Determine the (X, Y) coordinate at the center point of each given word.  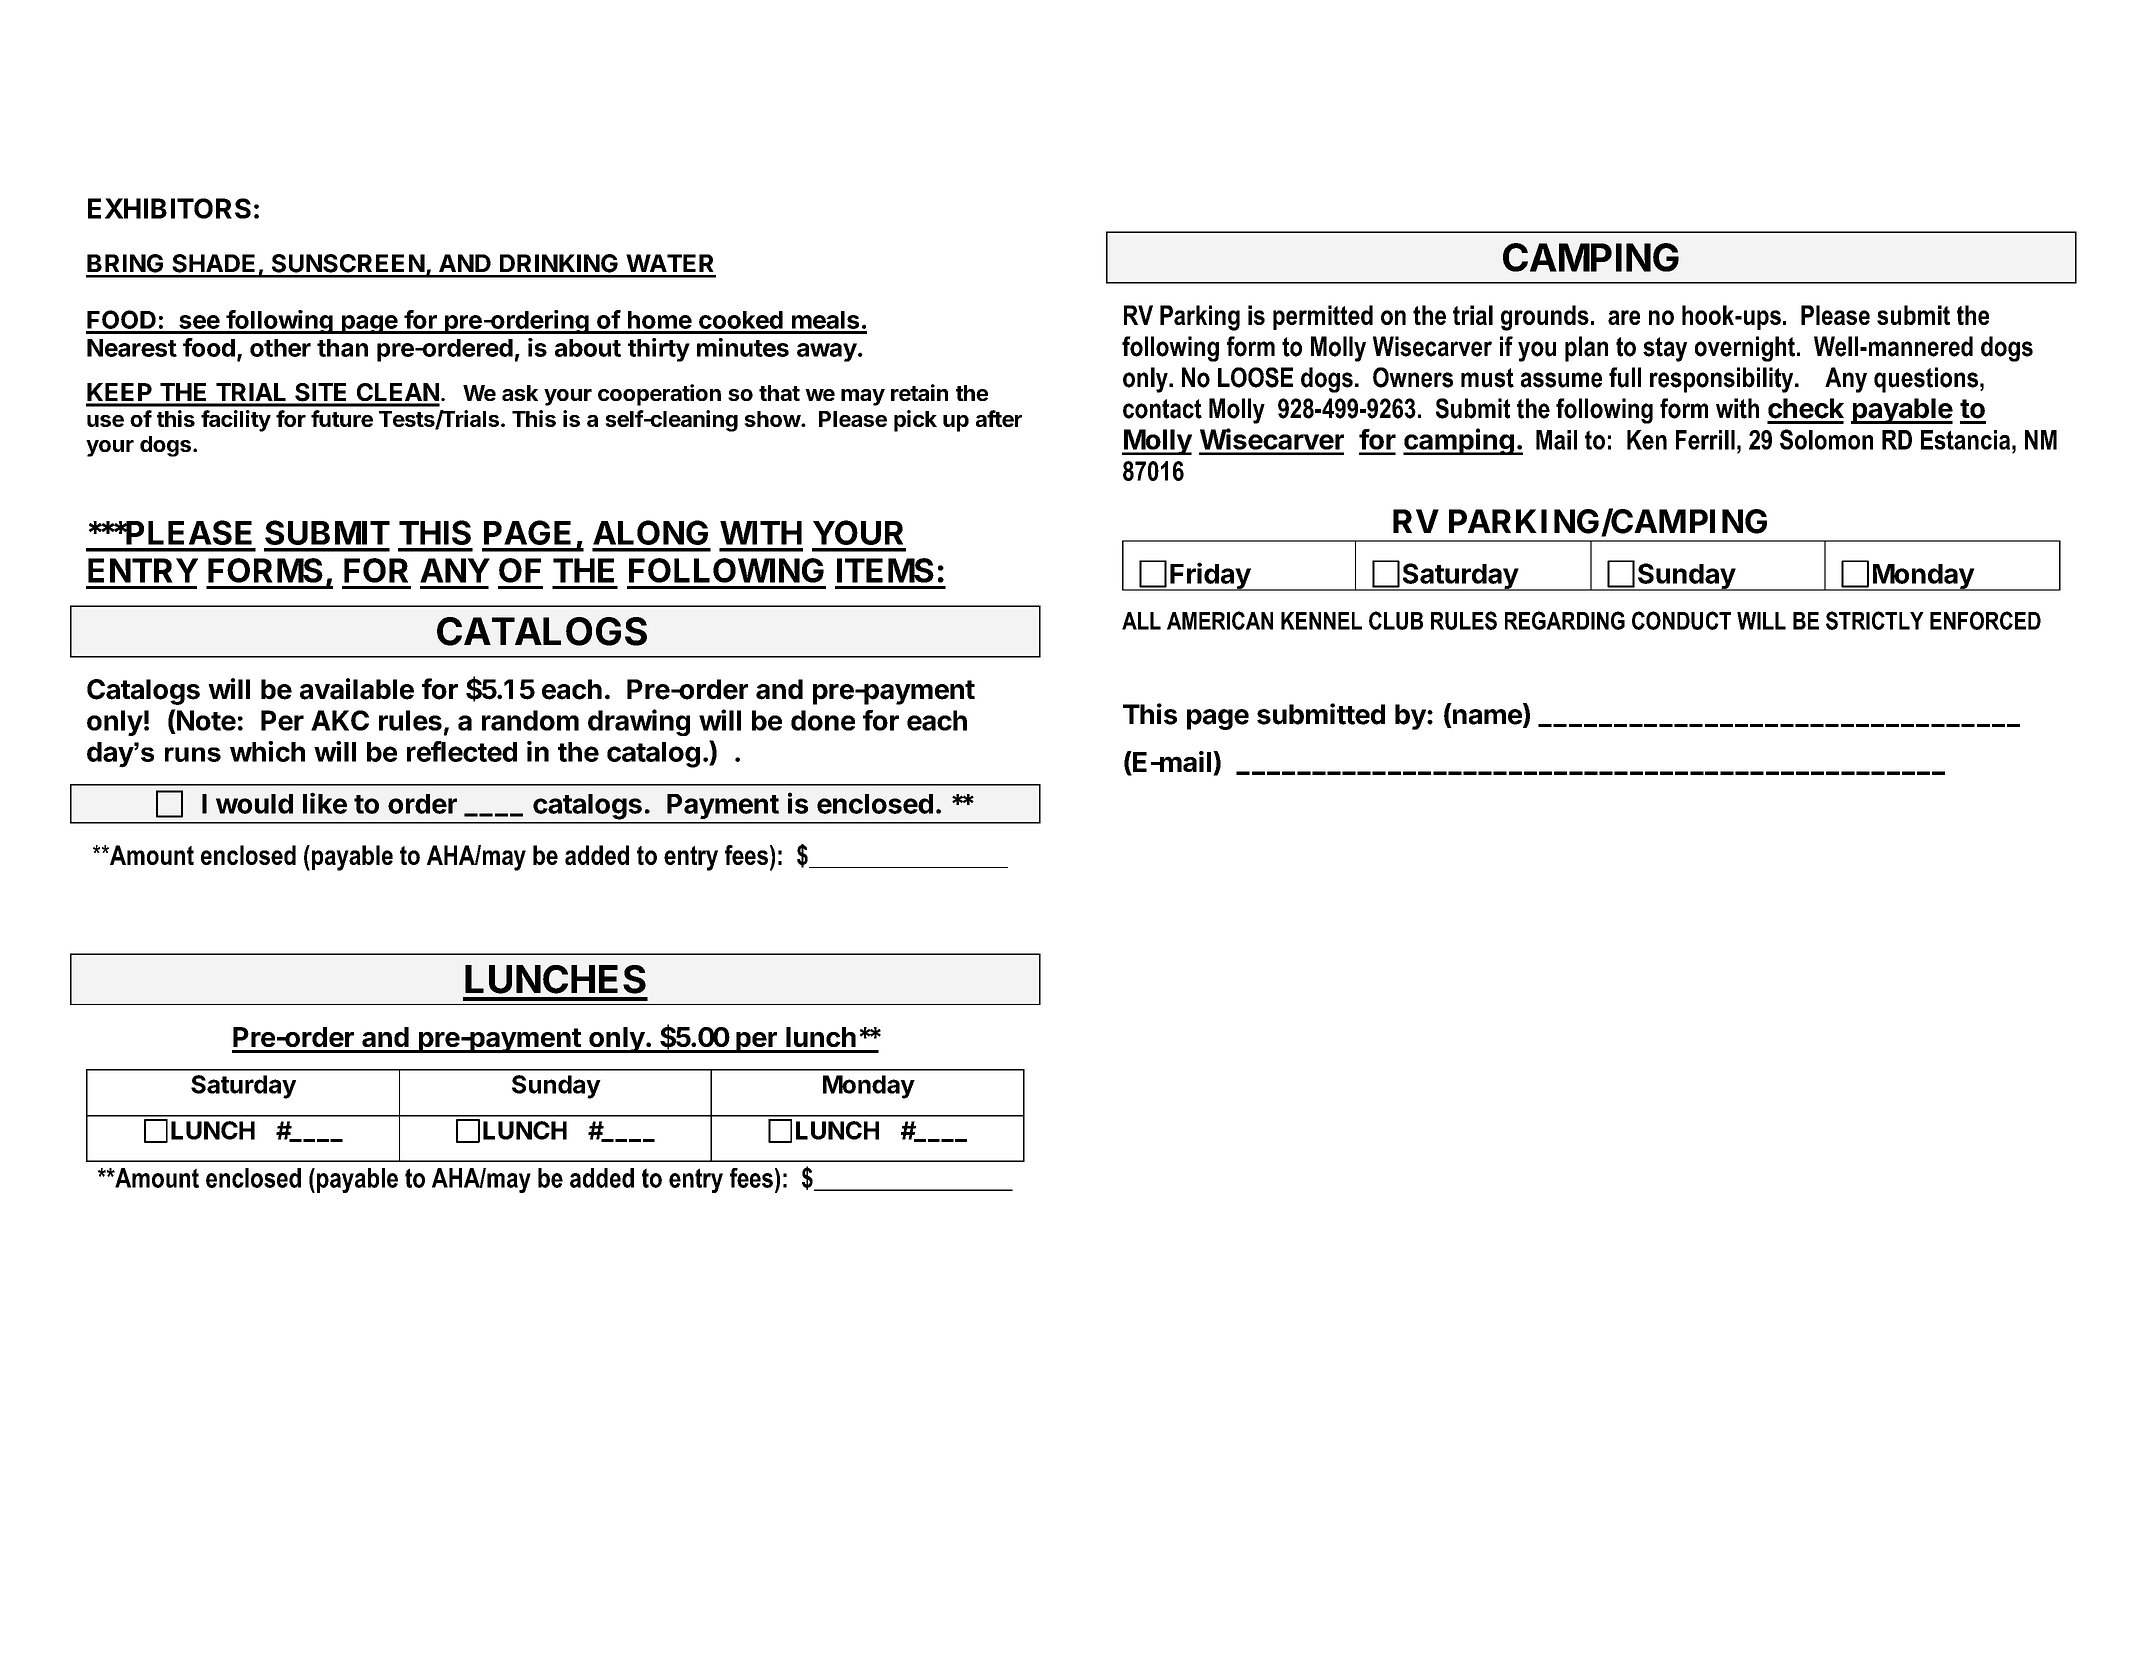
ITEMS (885, 570)
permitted (1323, 317)
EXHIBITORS (169, 208)
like (325, 803)
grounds (1545, 318)
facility (236, 421)
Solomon (1826, 439)
